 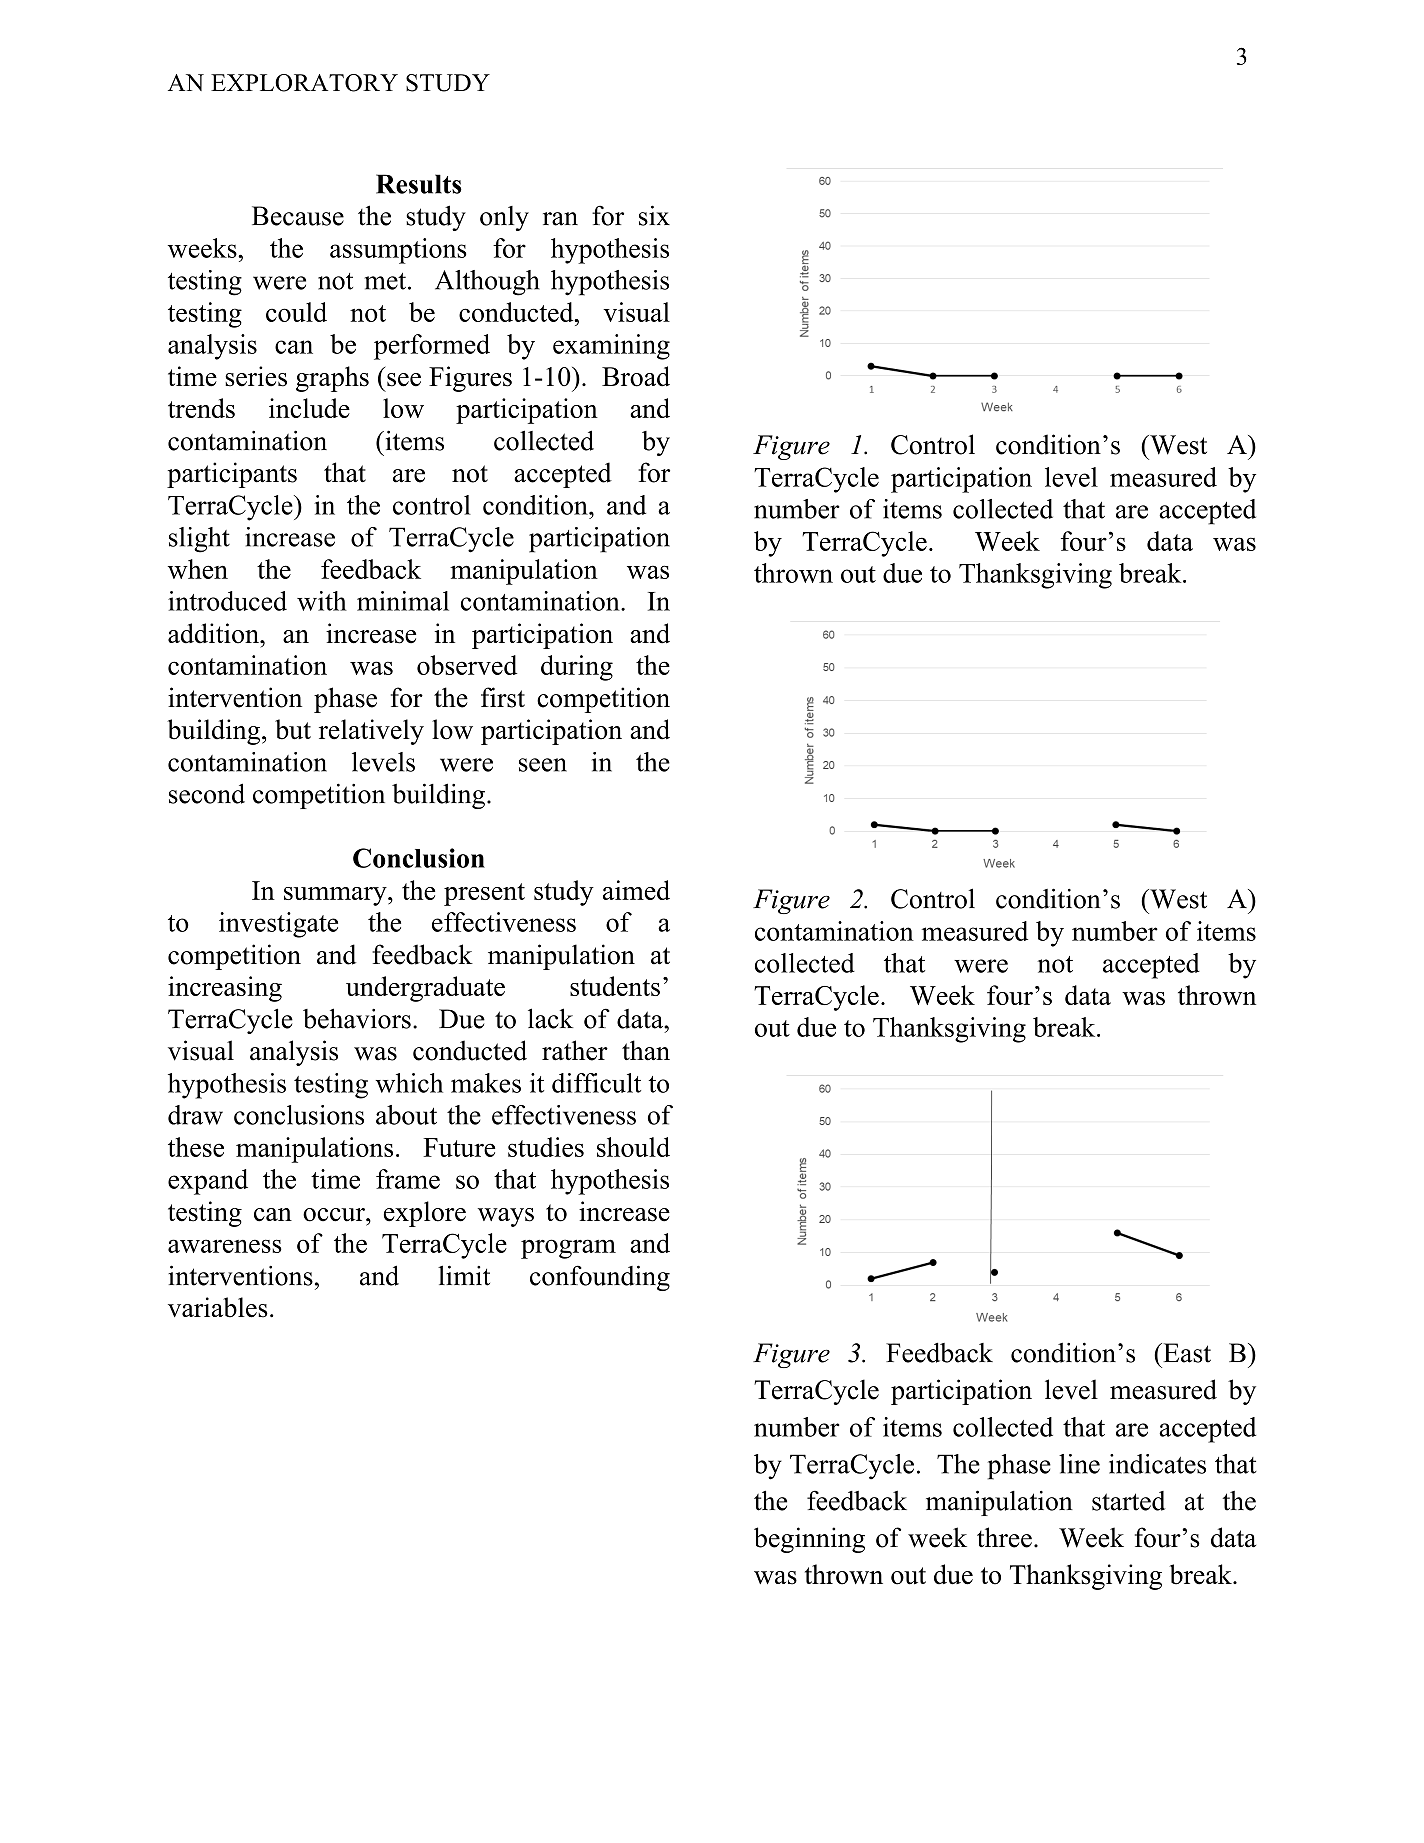 I want to click on EXPLORATORY, so click(x=304, y=83).
